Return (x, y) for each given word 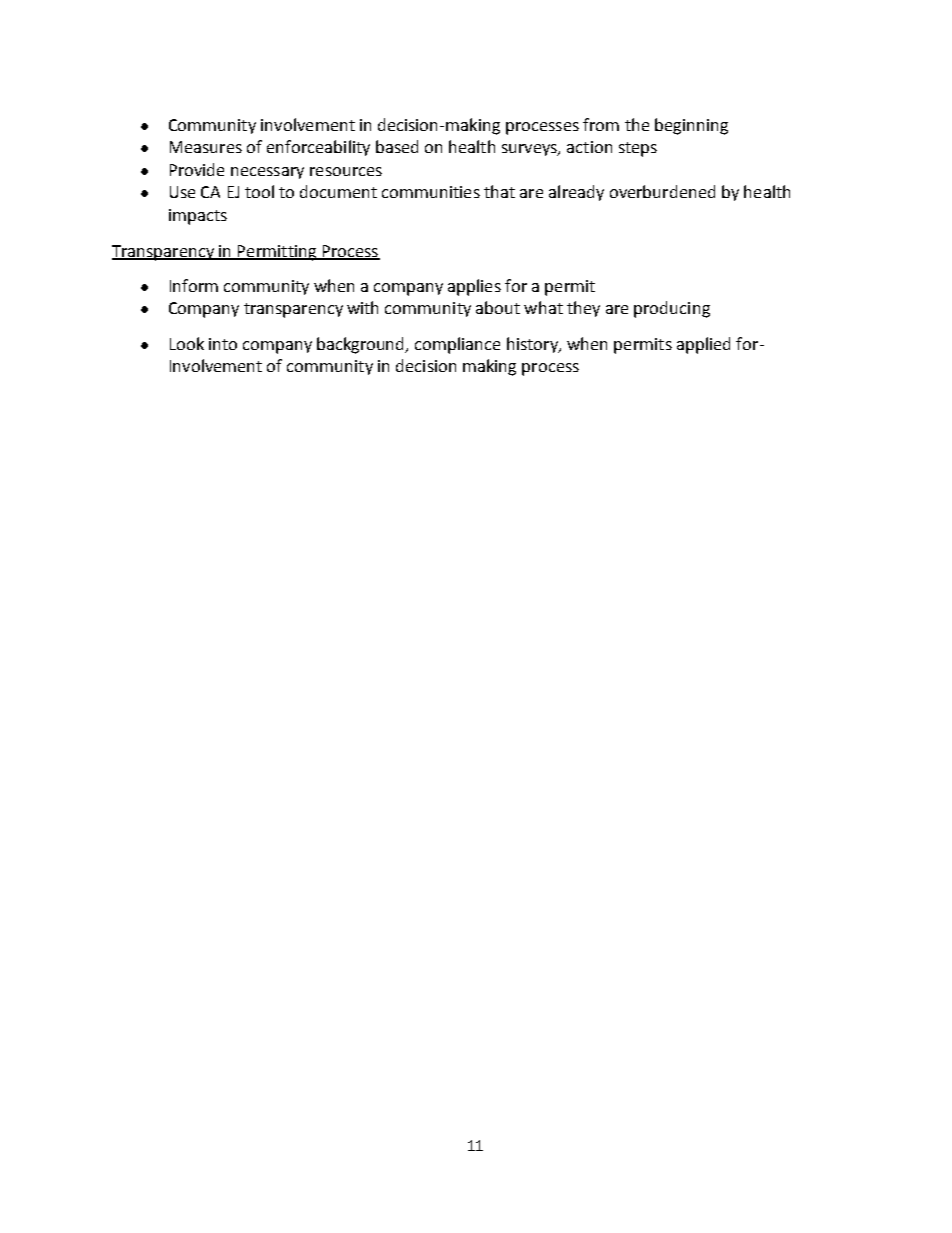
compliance (457, 345)
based (397, 146)
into (223, 344)
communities (431, 192)
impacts (198, 217)
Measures (206, 147)
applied (703, 345)
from (601, 124)
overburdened (662, 191)
